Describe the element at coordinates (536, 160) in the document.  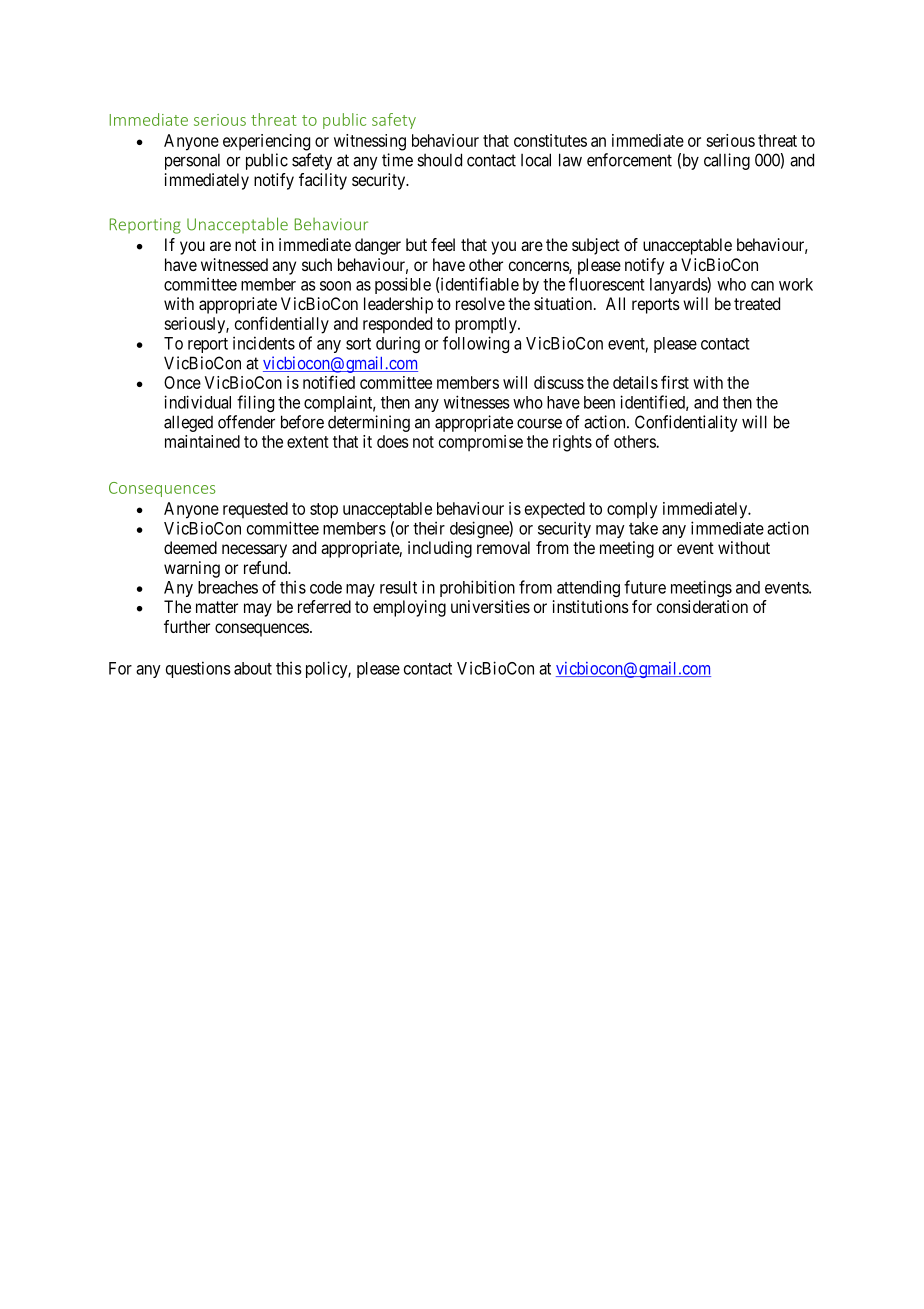
I see `local` at that location.
